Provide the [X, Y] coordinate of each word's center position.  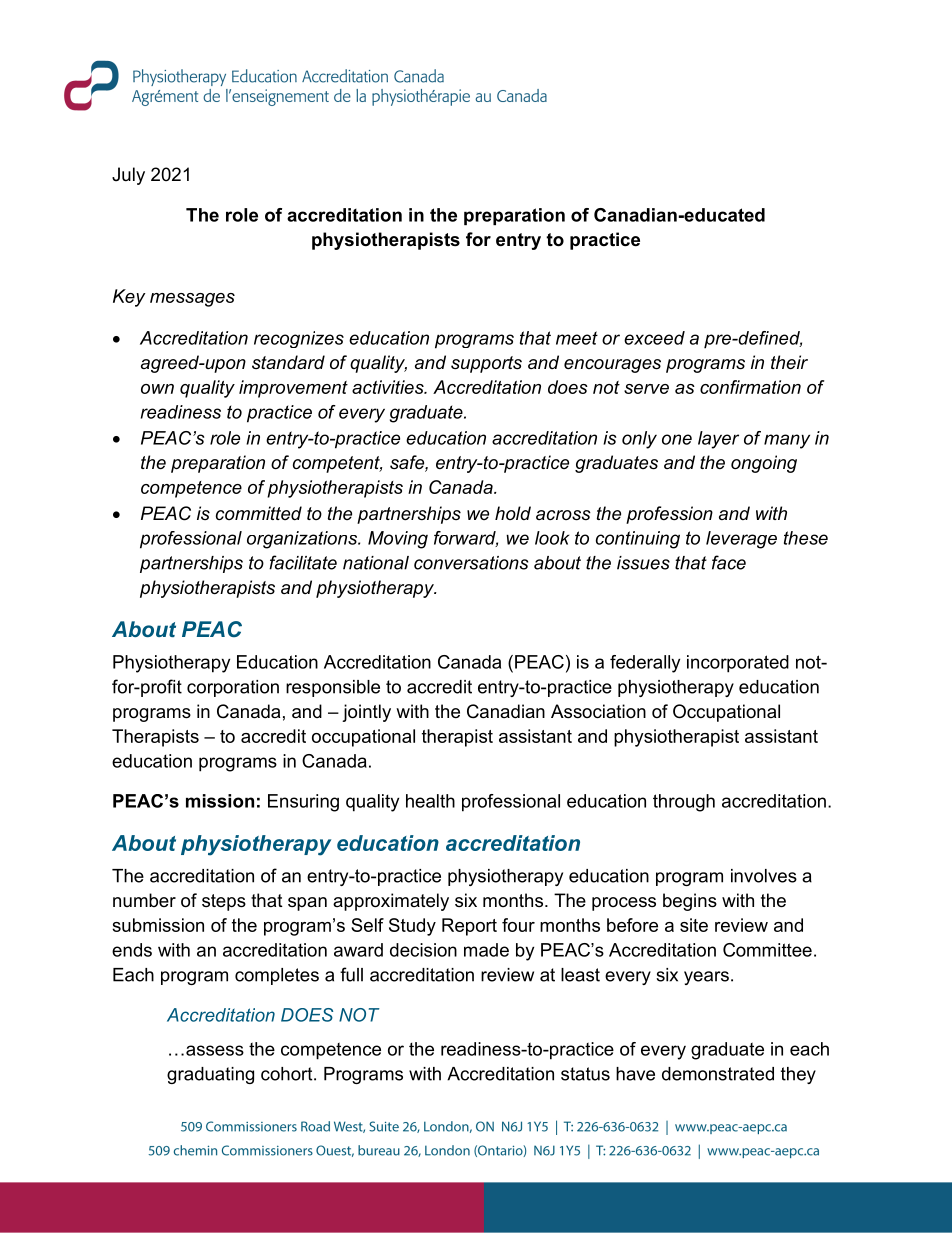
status [585, 1074]
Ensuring [303, 803]
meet [577, 338]
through [684, 803]
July [128, 176]
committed [259, 513]
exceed [654, 338]
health [430, 801]
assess [215, 1050]
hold [513, 513]
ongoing [764, 464]
